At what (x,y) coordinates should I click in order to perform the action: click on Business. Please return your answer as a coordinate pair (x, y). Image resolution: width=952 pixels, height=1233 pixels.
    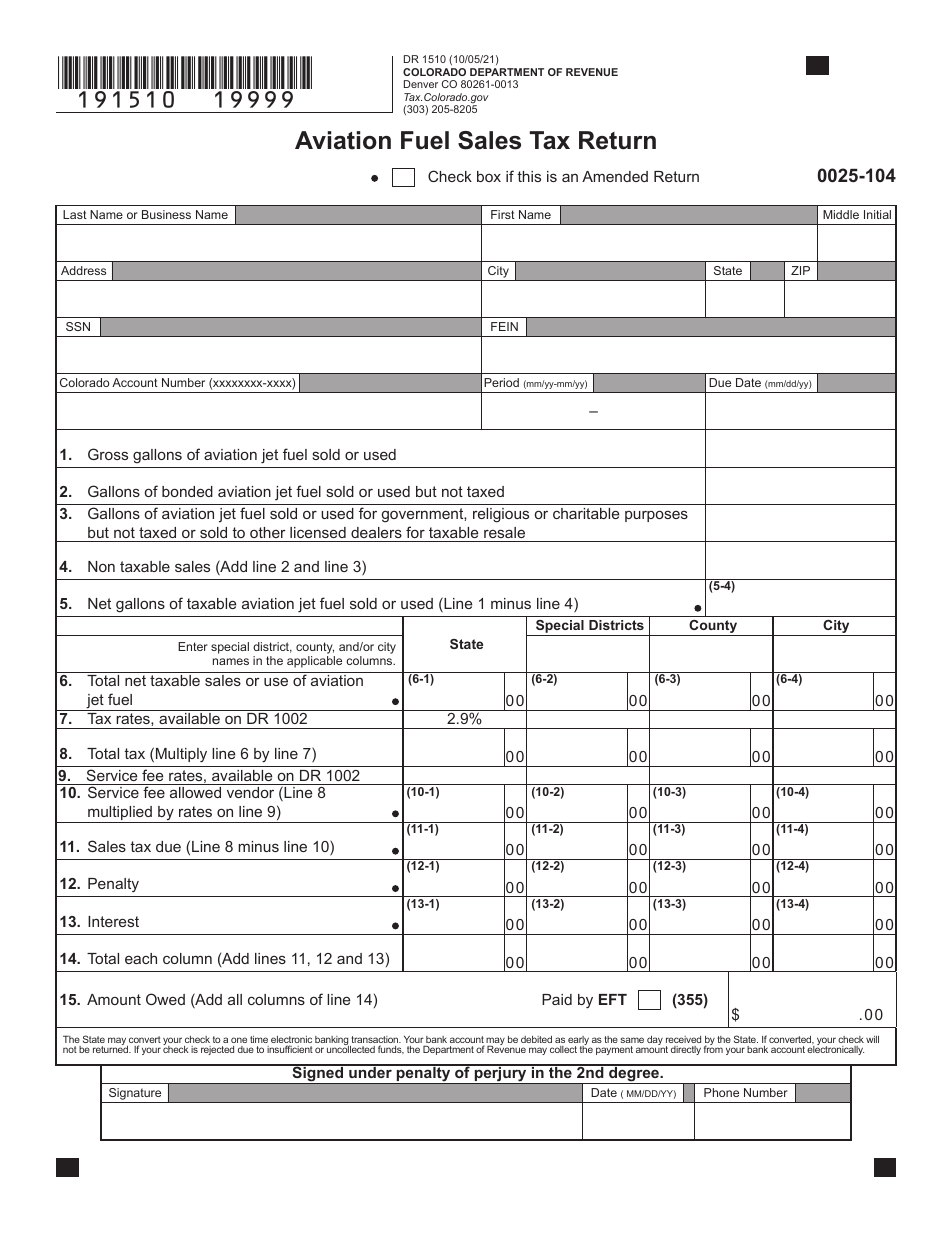
    Looking at the image, I should click on (166, 214).
